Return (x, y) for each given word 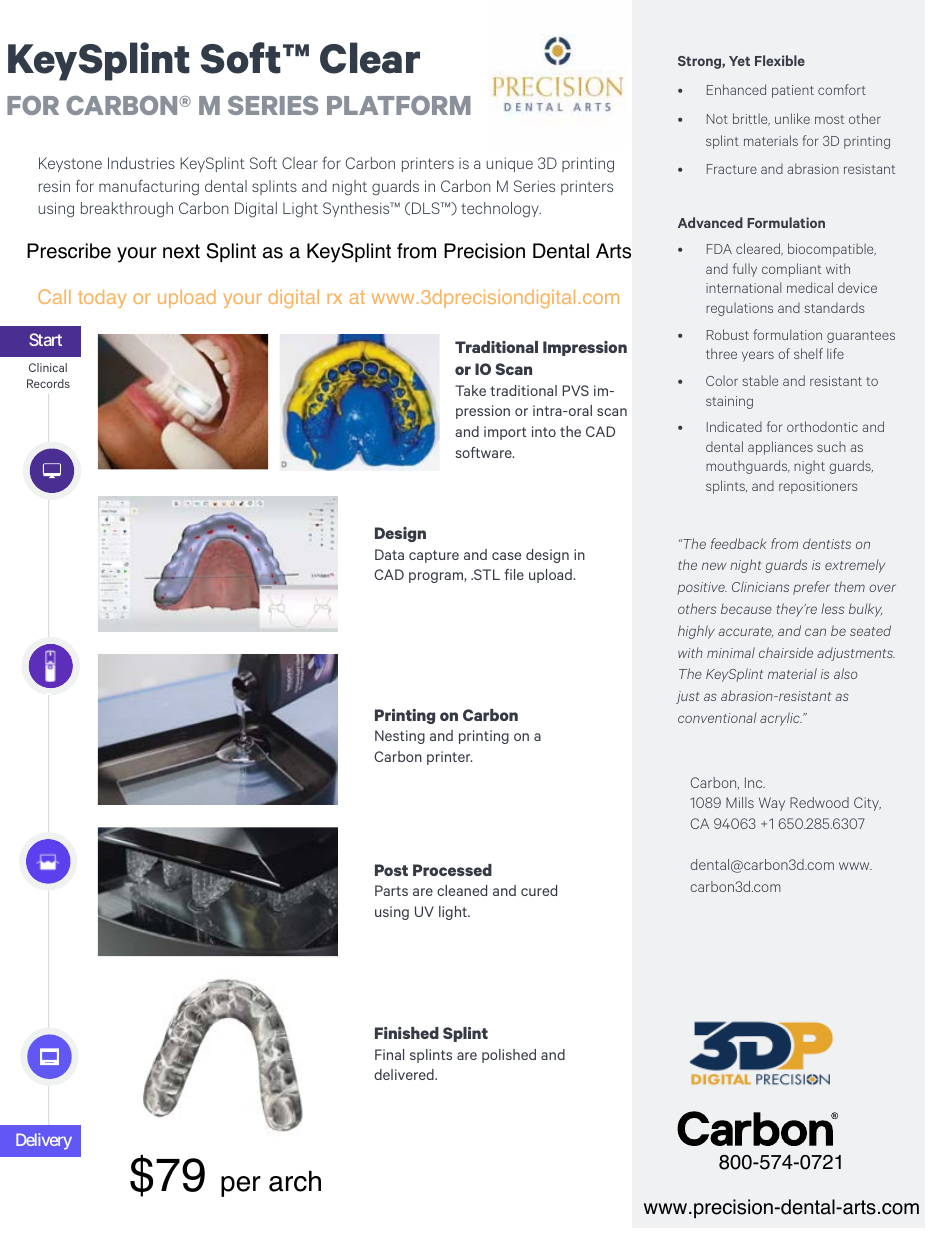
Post (391, 870)
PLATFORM (399, 105)
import (505, 433)
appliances (780, 448)
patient (793, 91)
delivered (405, 1074)
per (241, 1186)
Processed (452, 870)
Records (48, 383)
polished (509, 1056)
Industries (141, 163)
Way (772, 804)
